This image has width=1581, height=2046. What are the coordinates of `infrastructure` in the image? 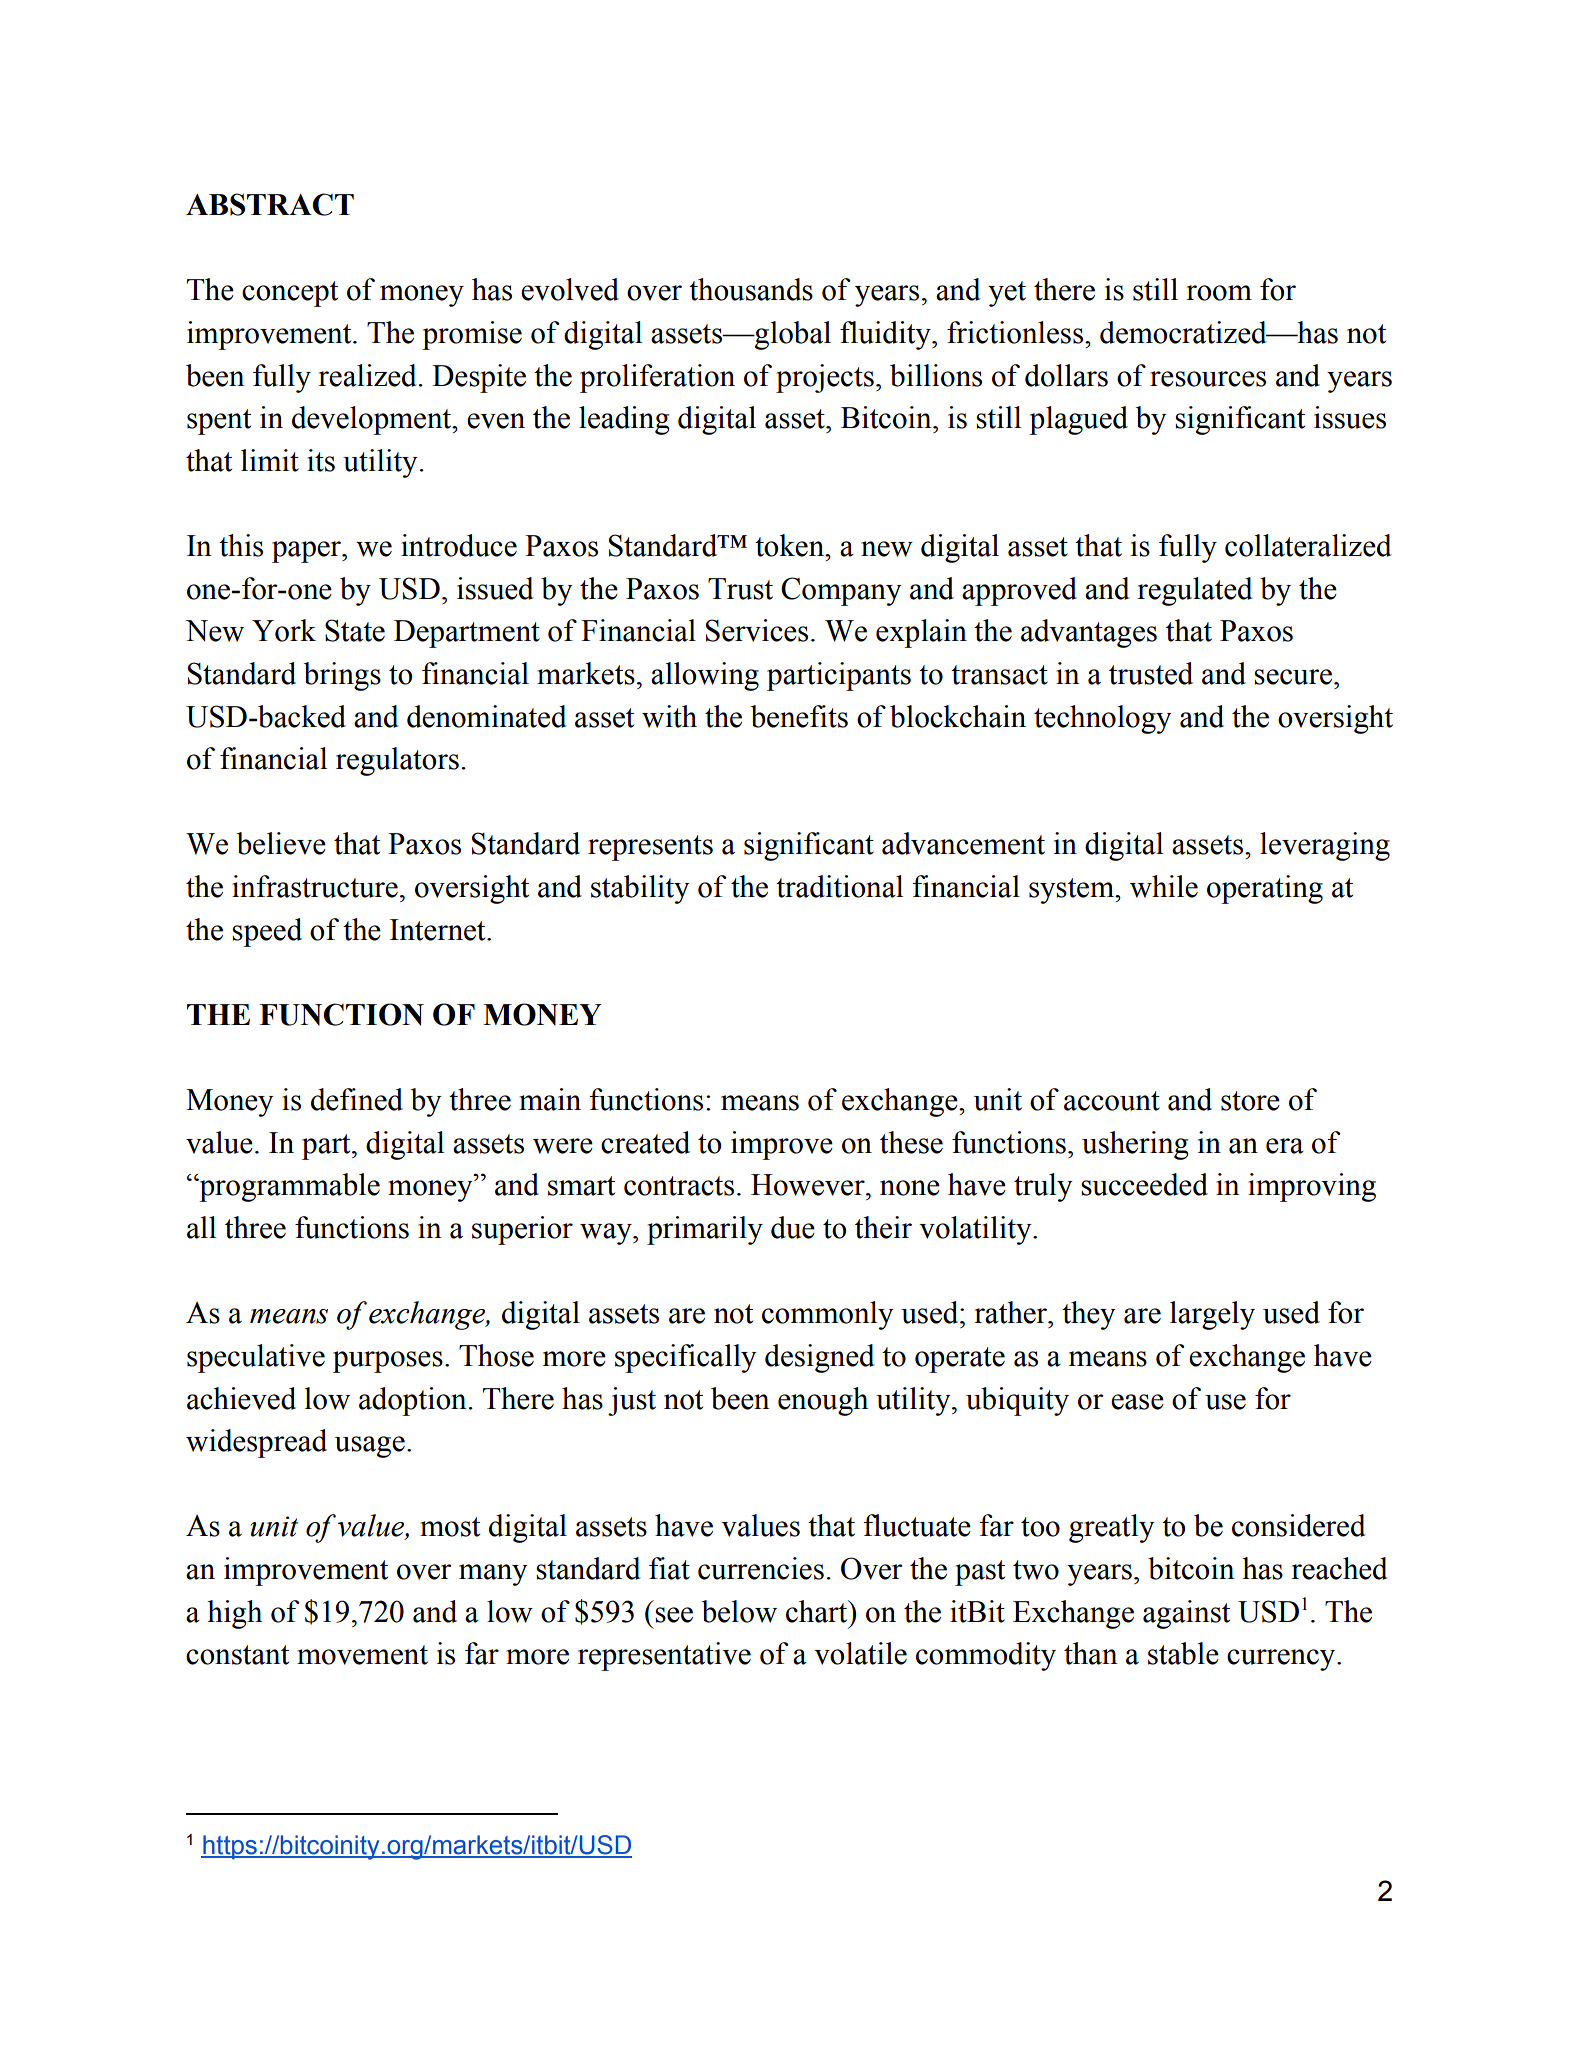 It's located at (315, 886).
